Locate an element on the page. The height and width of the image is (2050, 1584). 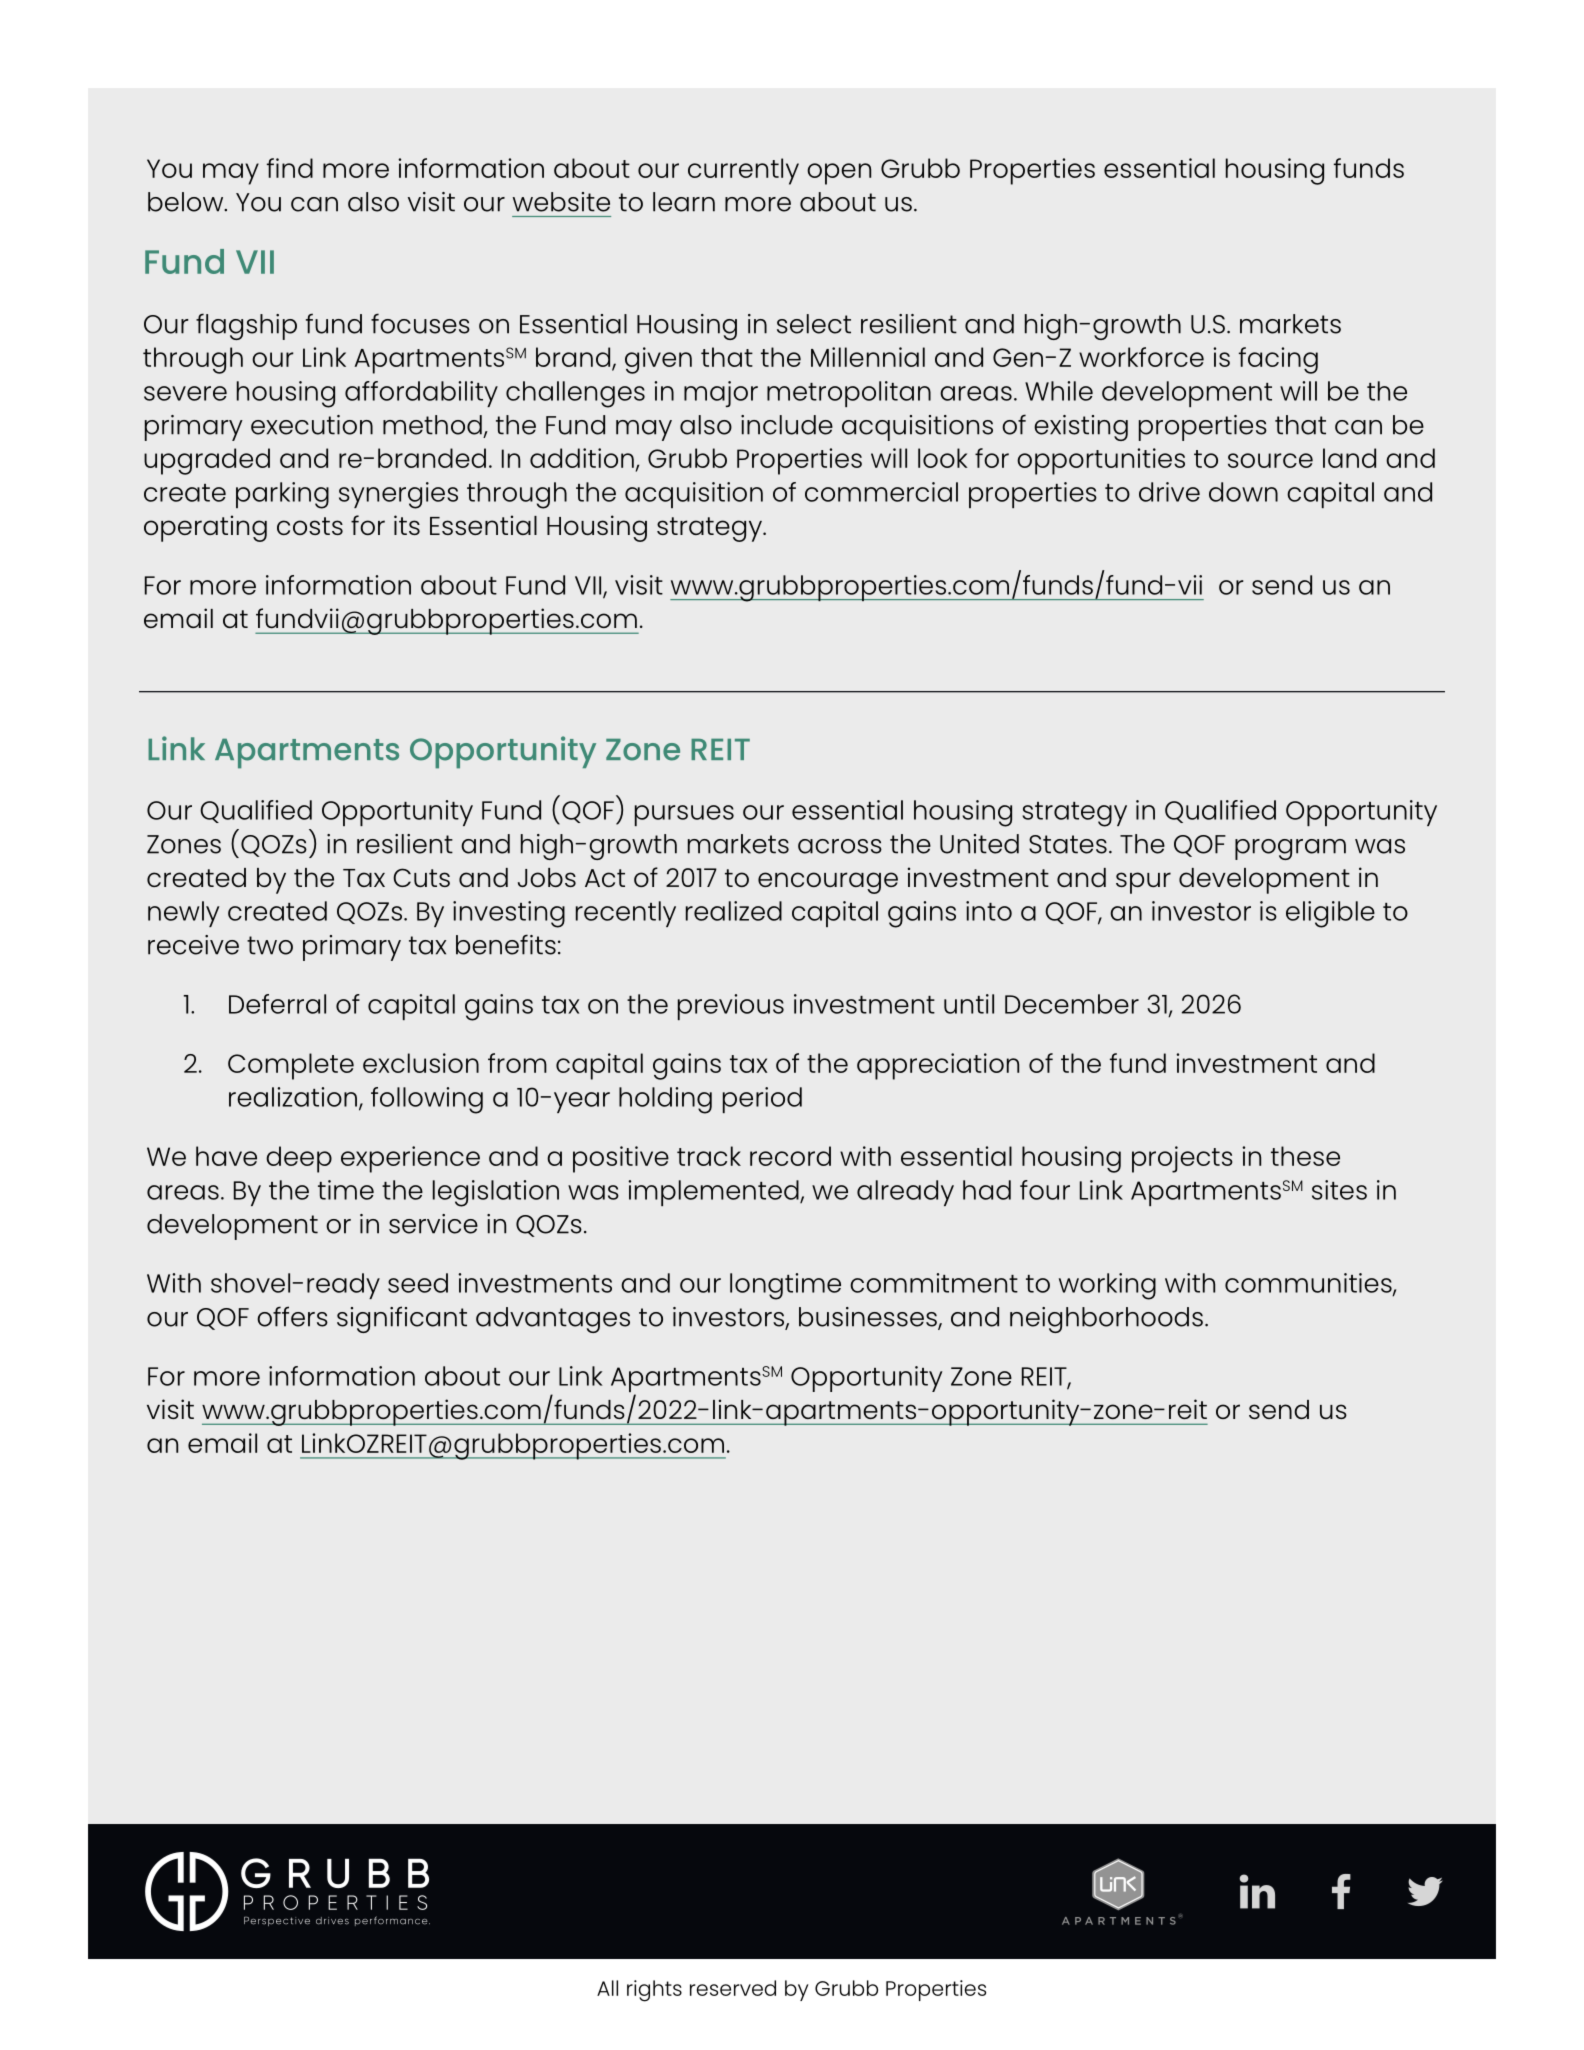
offers is located at coordinates (292, 1316).
